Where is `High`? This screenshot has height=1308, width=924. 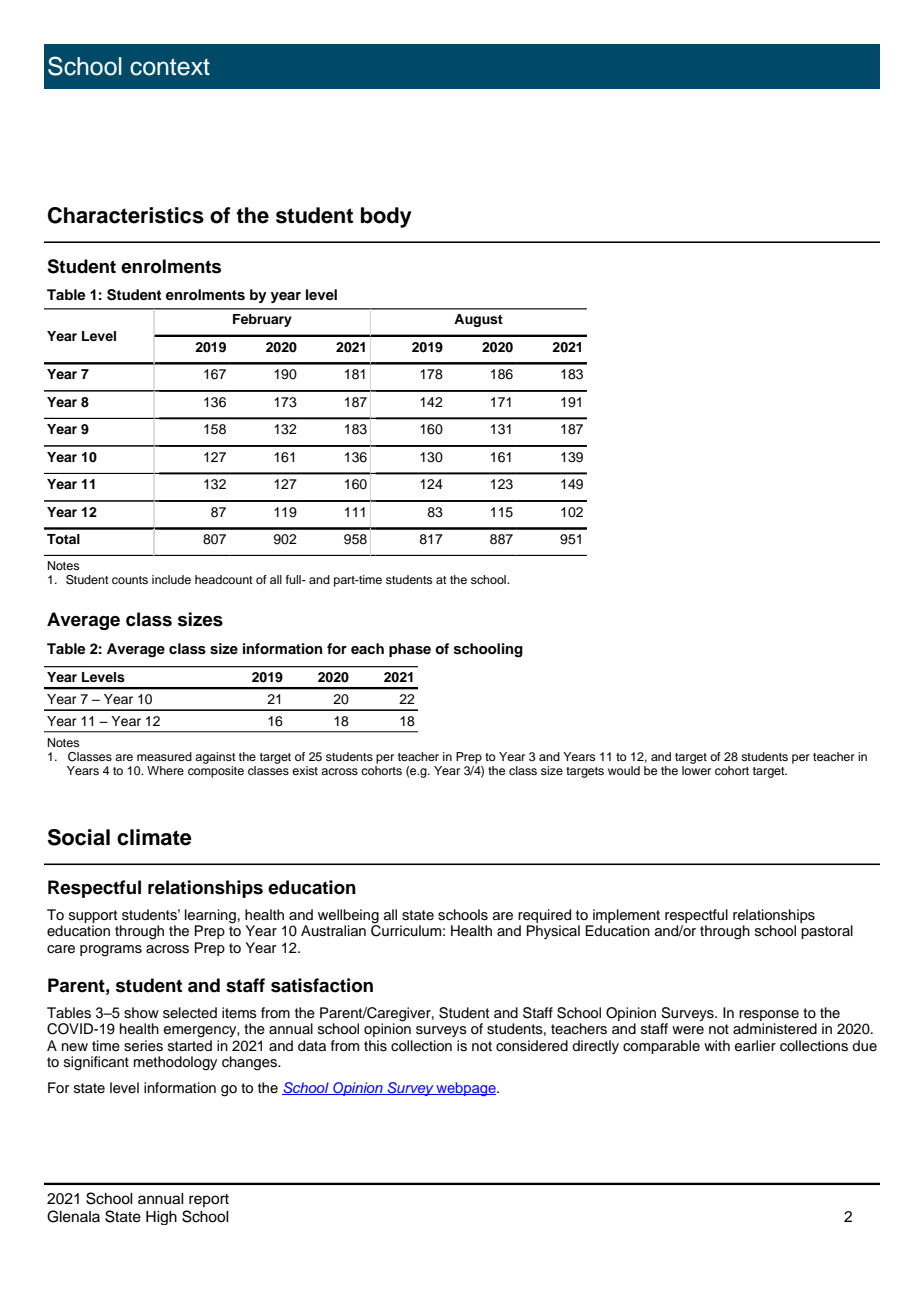
High is located at coordinates (161, 1218).
